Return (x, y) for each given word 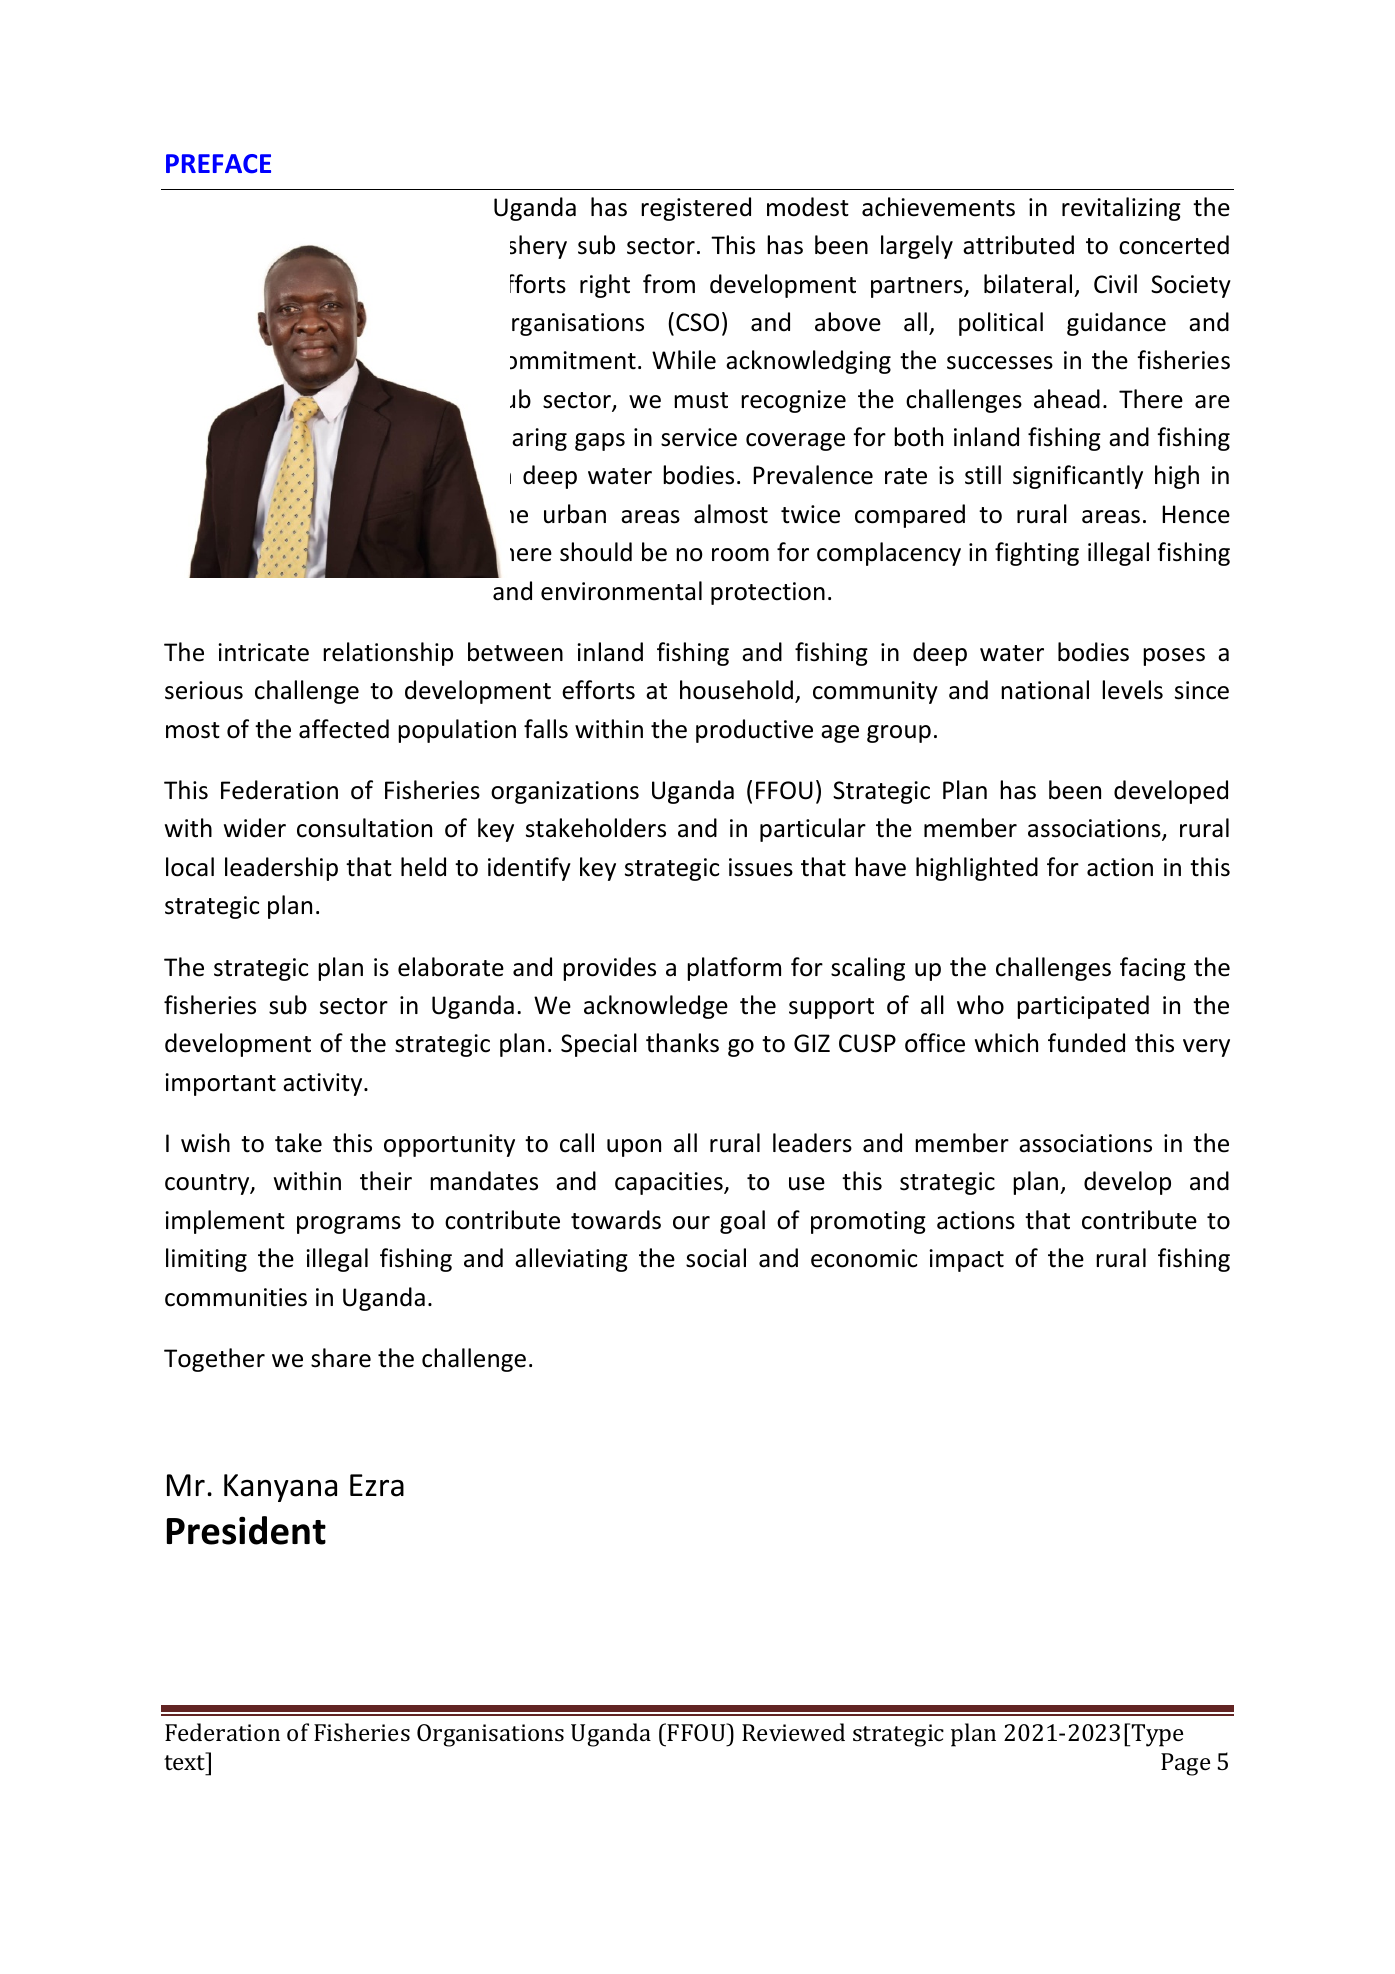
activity (324, 1084)
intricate (263, 652)
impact (966, 1260)
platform (734, 969)
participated (1083, 1007)
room (740, 555)
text (184, 1762)
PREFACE (218, 164)
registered (696, 209)
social (716, 1258)
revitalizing (1121, 209)
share (341, 1358)
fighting (1037, 554)
